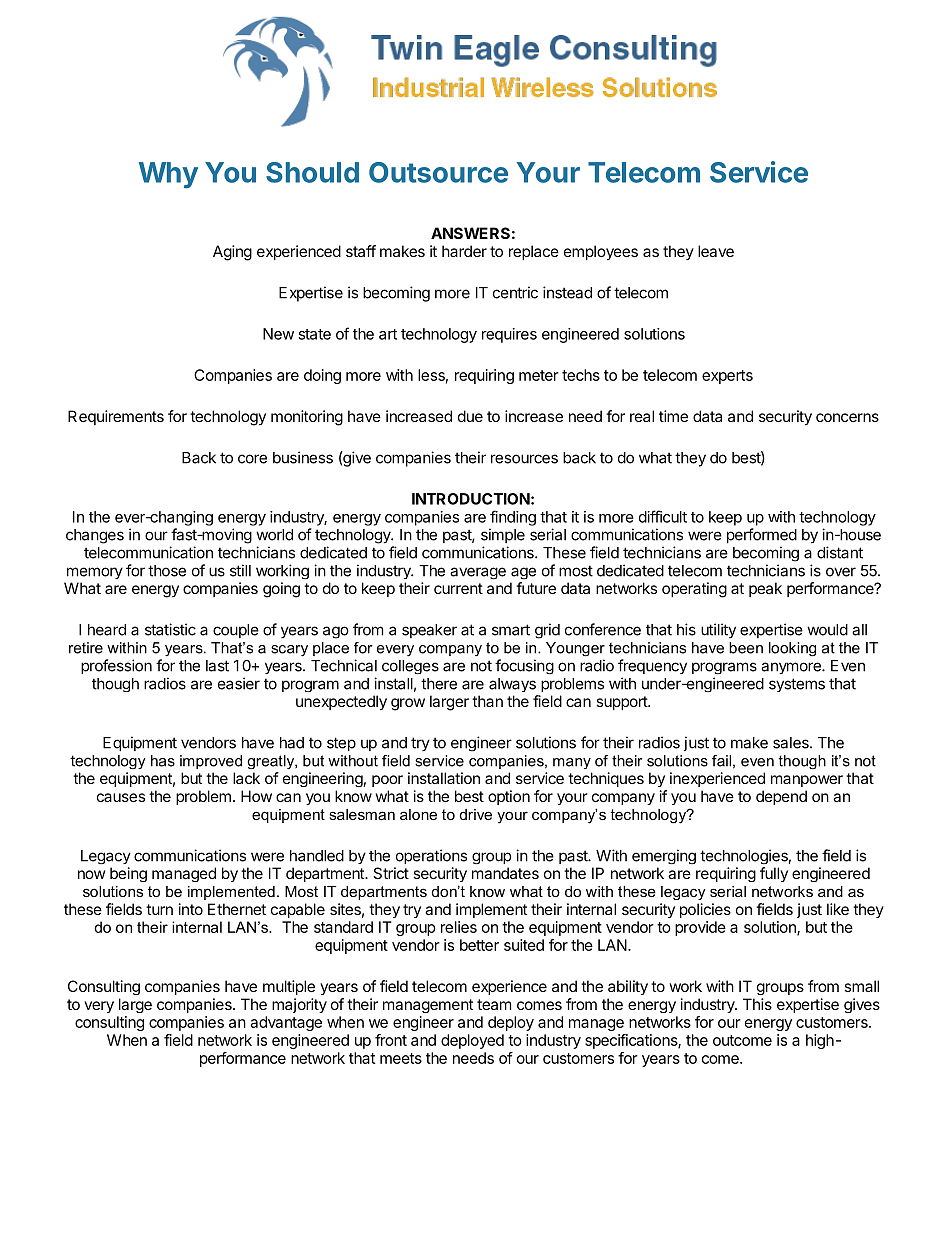  I want to click on requires, so click(509, 335).
